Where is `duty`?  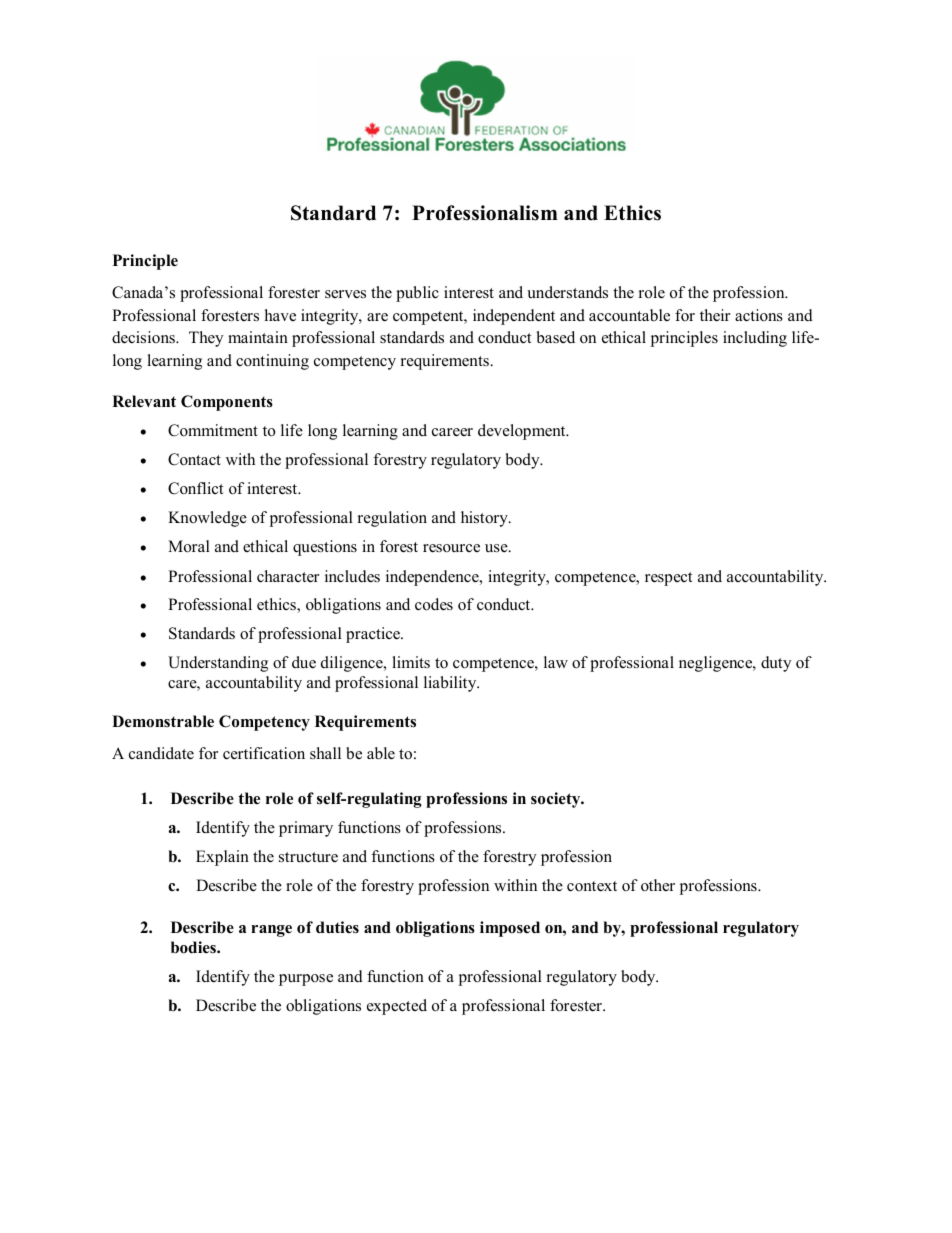
duty is located at coordinates (776, 664).
